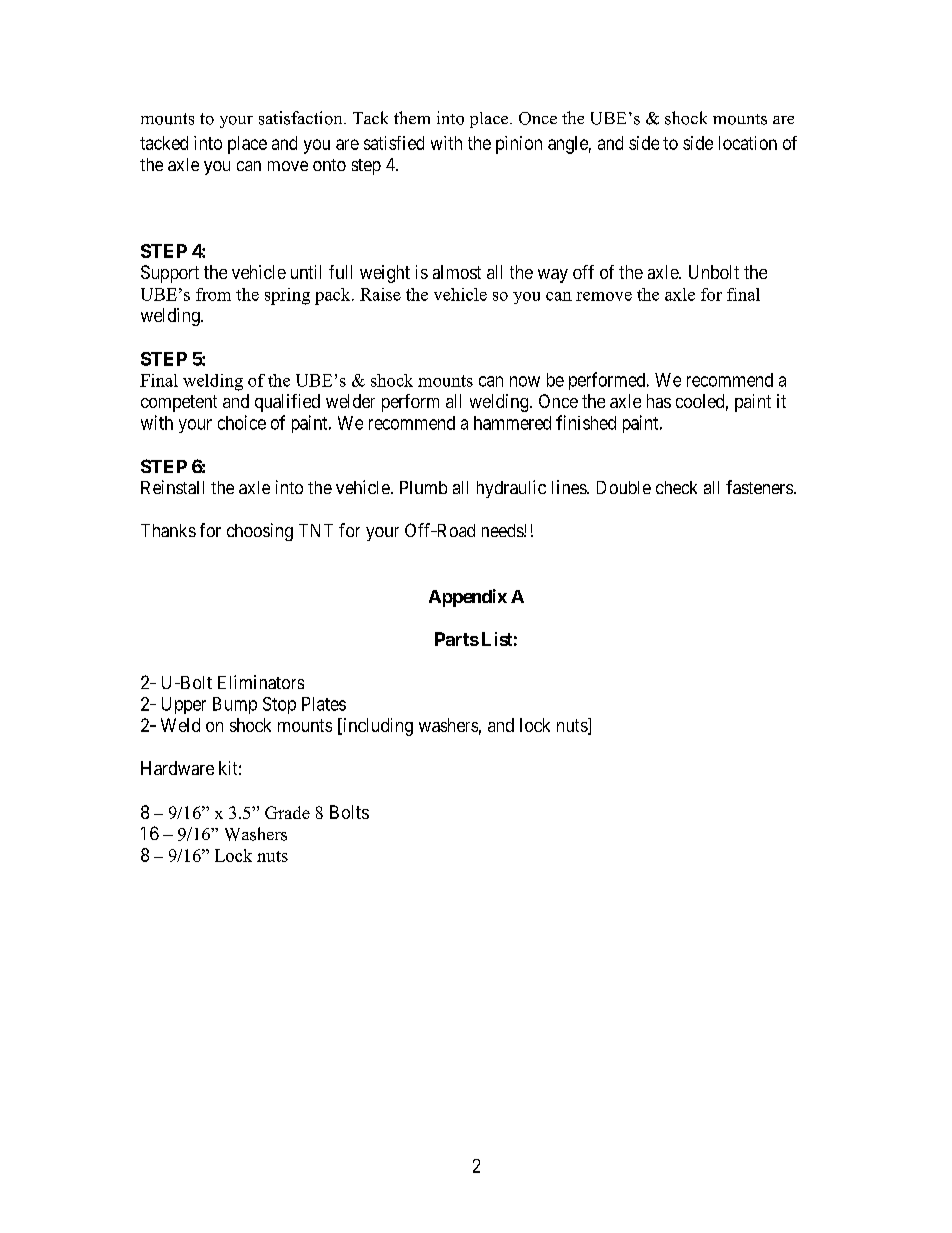 The width and height of the image is (952, 1233). I want to click on Appendix, so click(468, 598).
